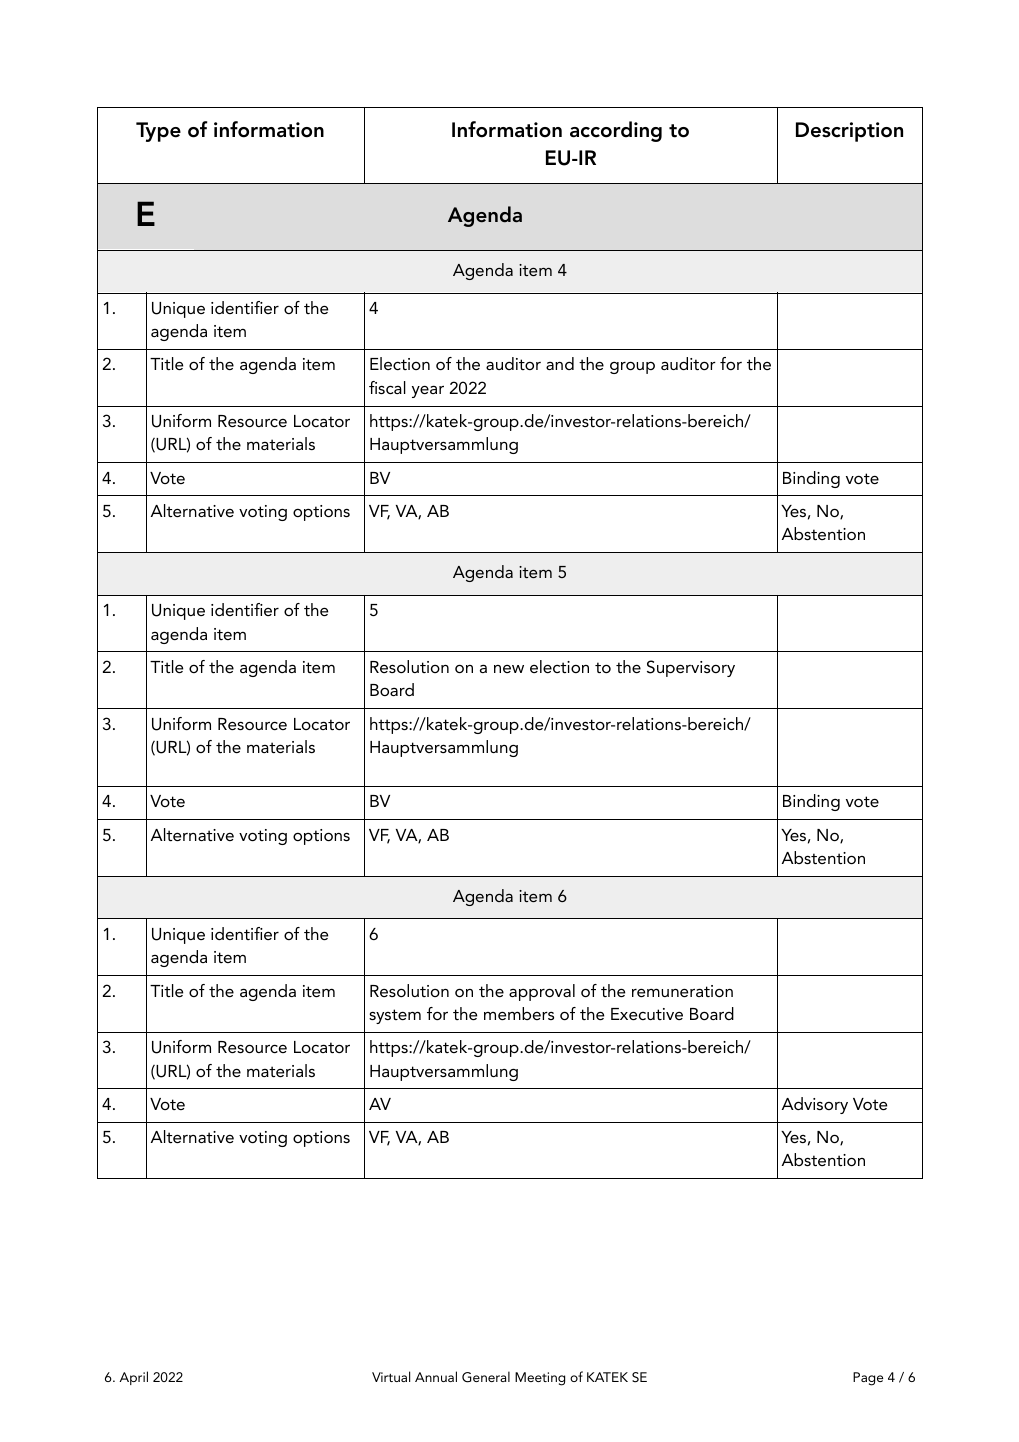 This screenshot has height=1442, width=1019. Describe the element at coordinates (158, 132) in the screenshot. I see `Type` at that location.
